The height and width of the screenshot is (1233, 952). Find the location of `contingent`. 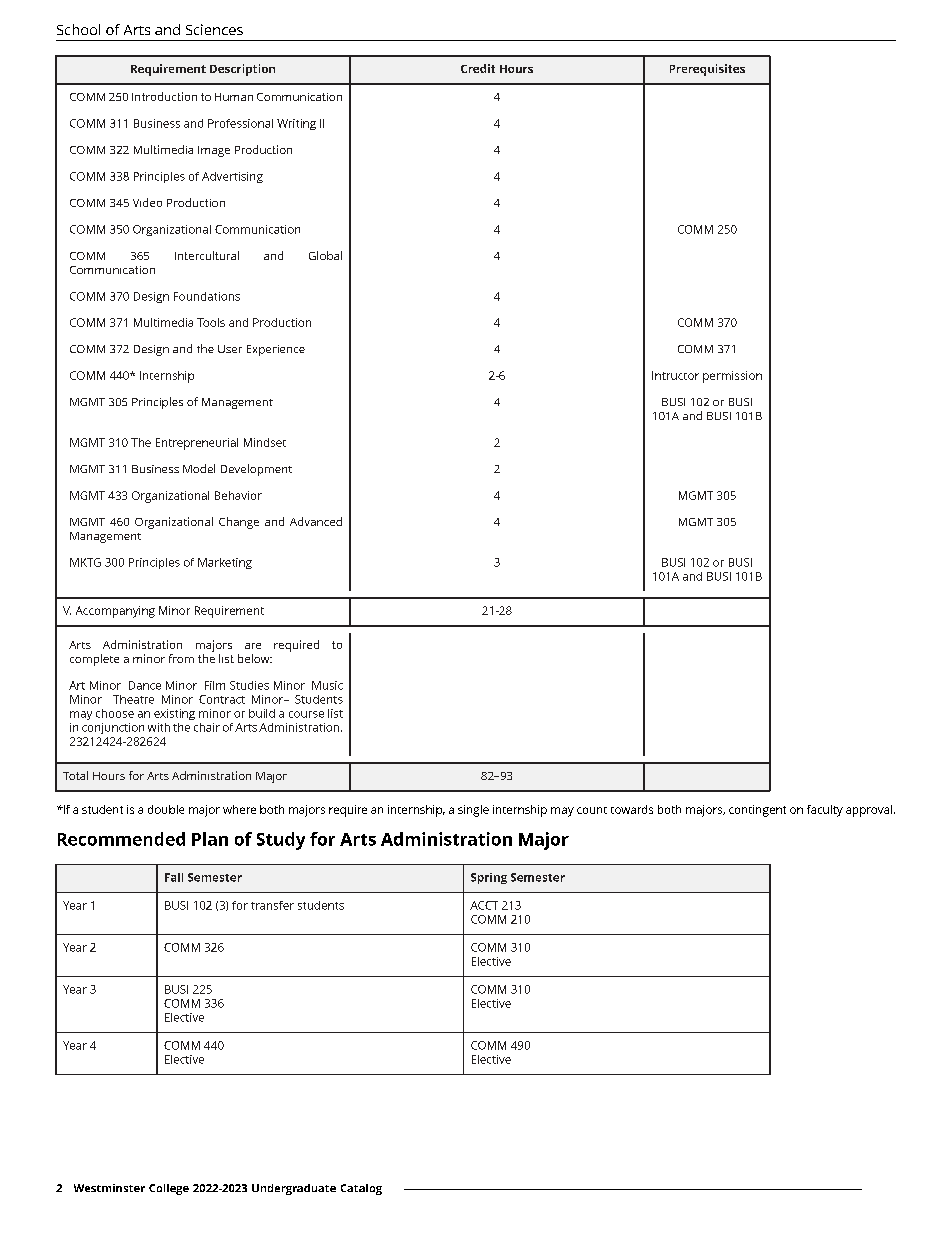

contingent is located at coordinates (757, 811).
